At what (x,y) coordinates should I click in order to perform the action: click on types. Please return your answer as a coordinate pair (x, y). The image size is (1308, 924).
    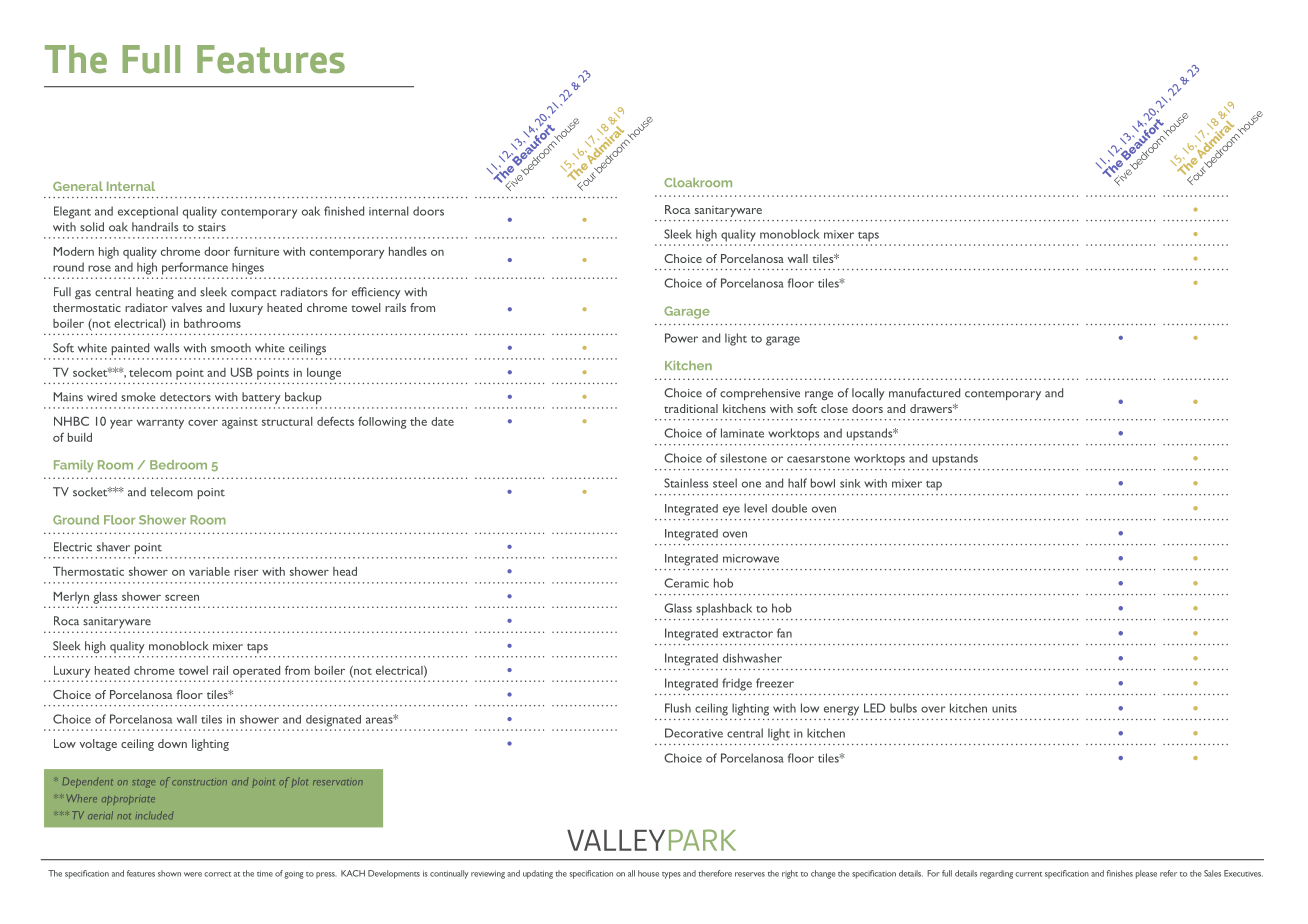
    Looking at the image, I should click on (671, 875).
